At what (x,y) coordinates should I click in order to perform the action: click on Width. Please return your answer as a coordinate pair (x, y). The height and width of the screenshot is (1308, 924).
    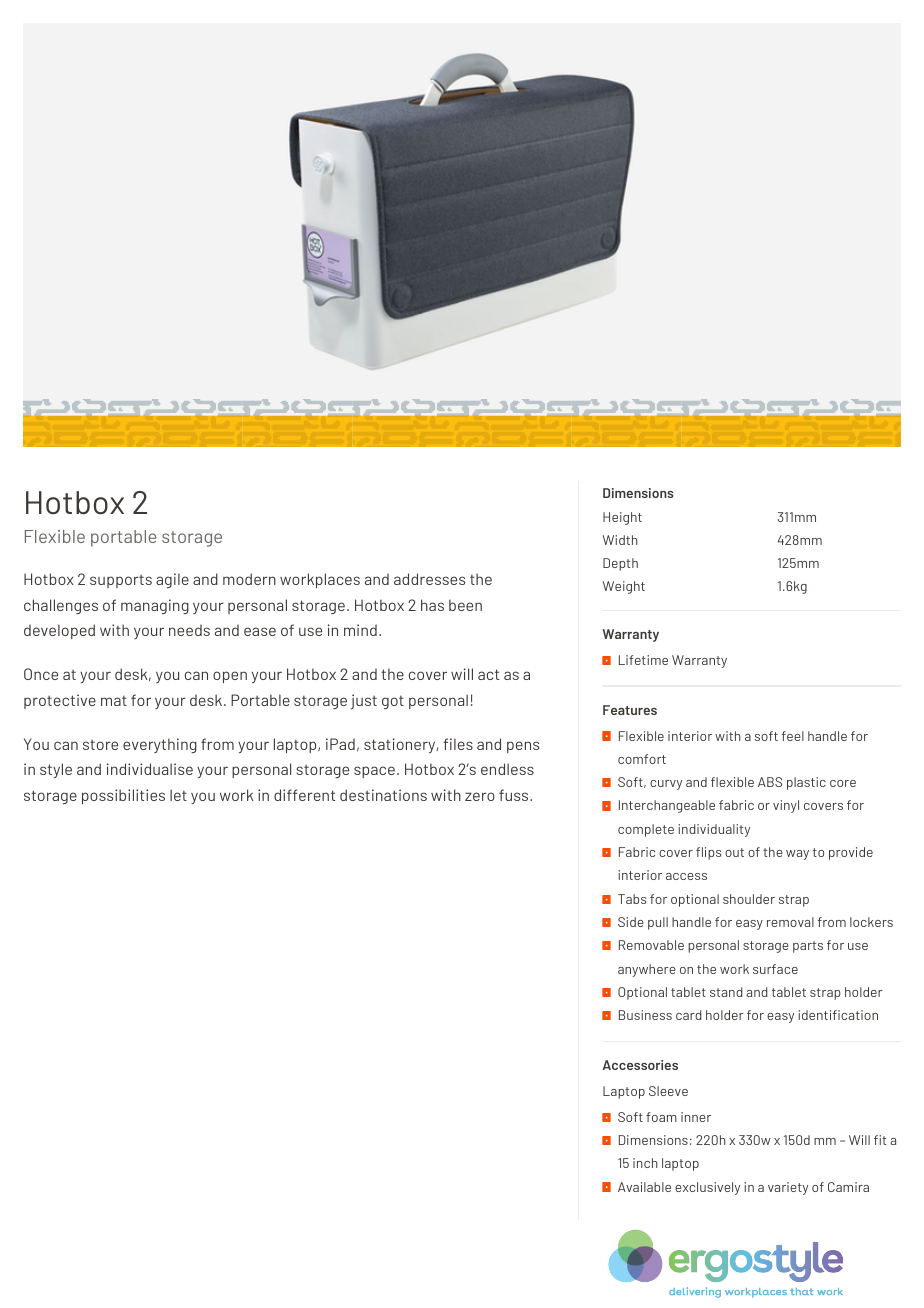
    Looking at the image, I should click on (620, 540).
